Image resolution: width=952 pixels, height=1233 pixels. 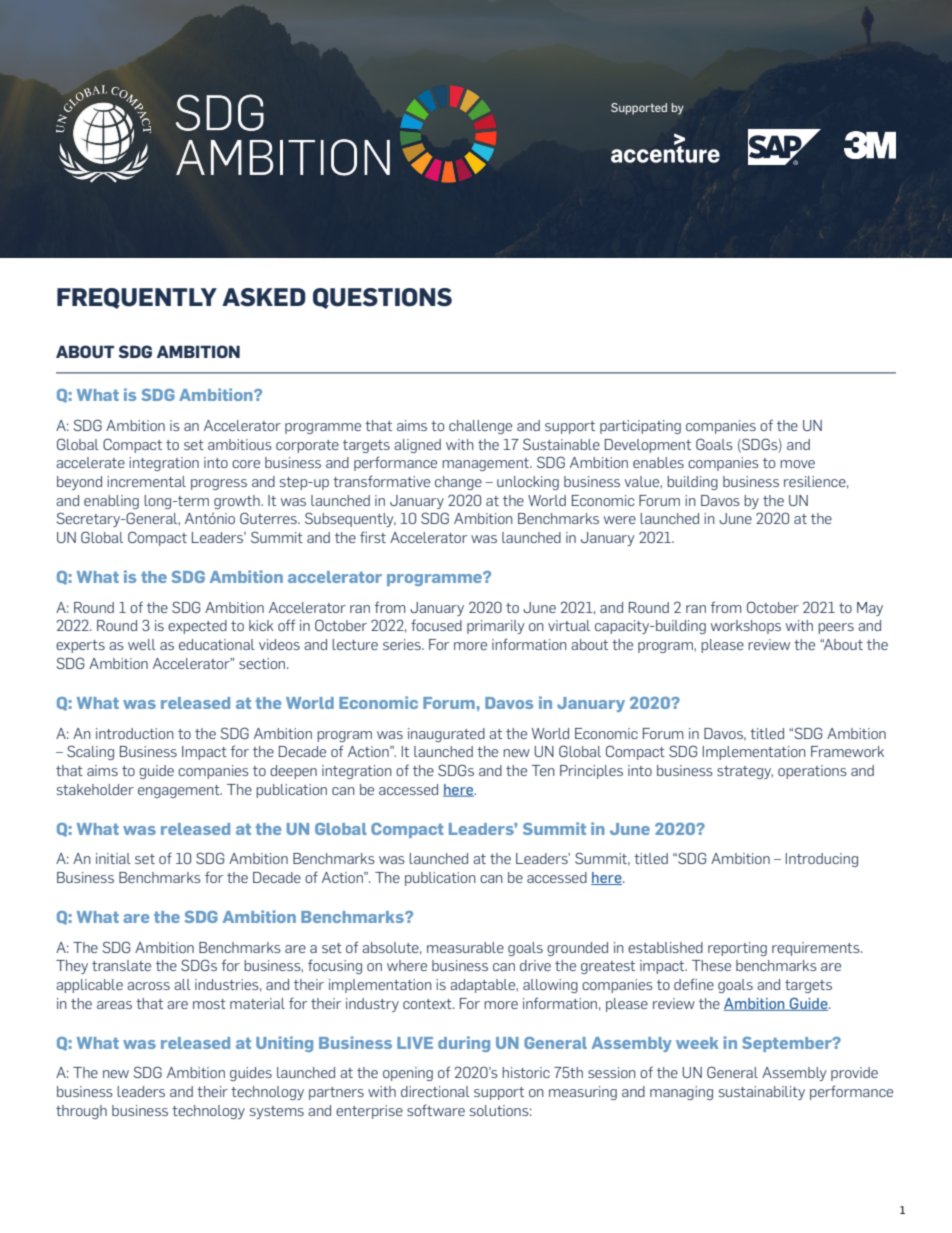 What do you see at coordinates (135, 733) in the image?
I see `introduction` at bounding box center [135, 733].
